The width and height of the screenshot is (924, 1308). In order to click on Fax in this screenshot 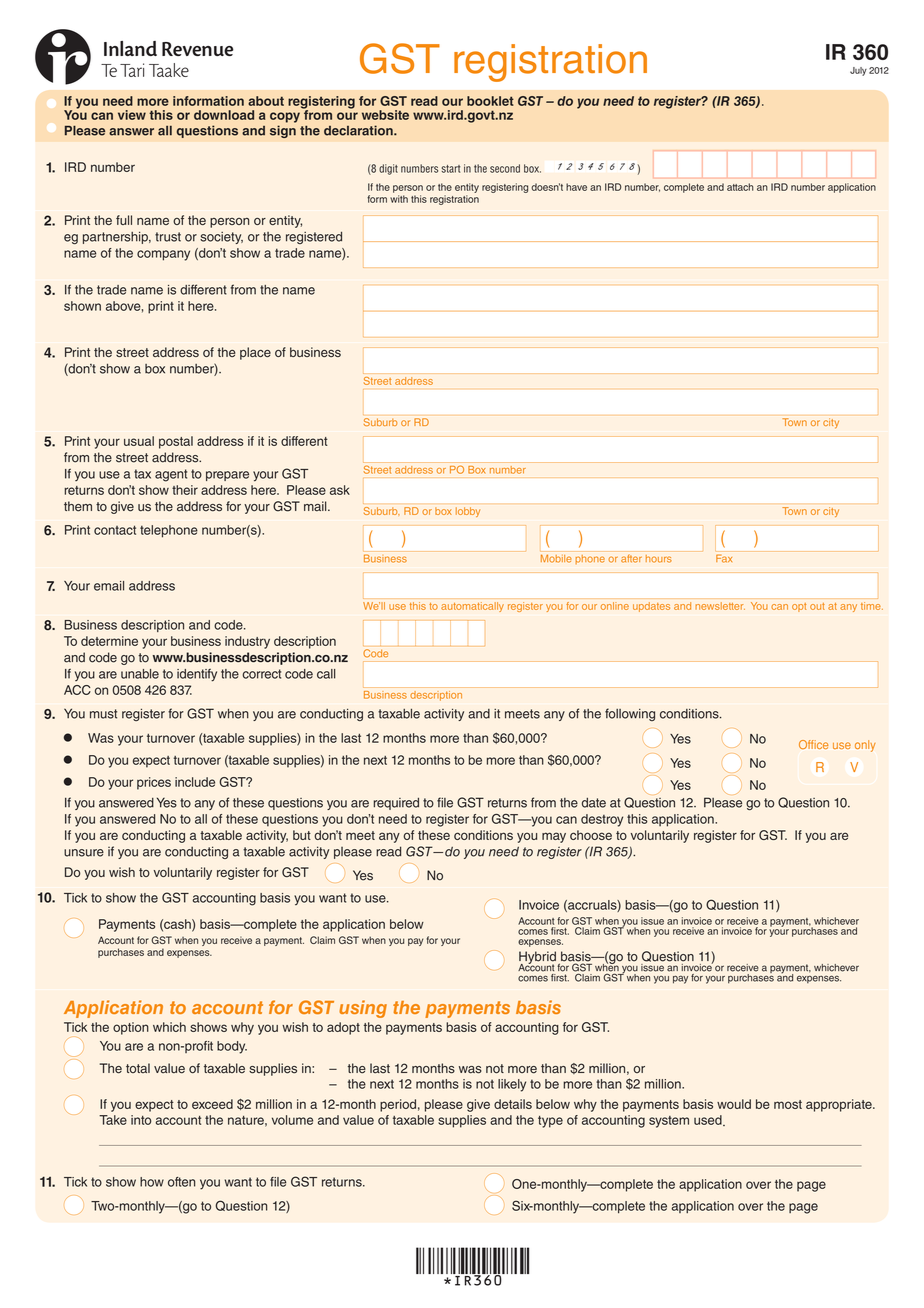, I will do `click(724, 558)`.
